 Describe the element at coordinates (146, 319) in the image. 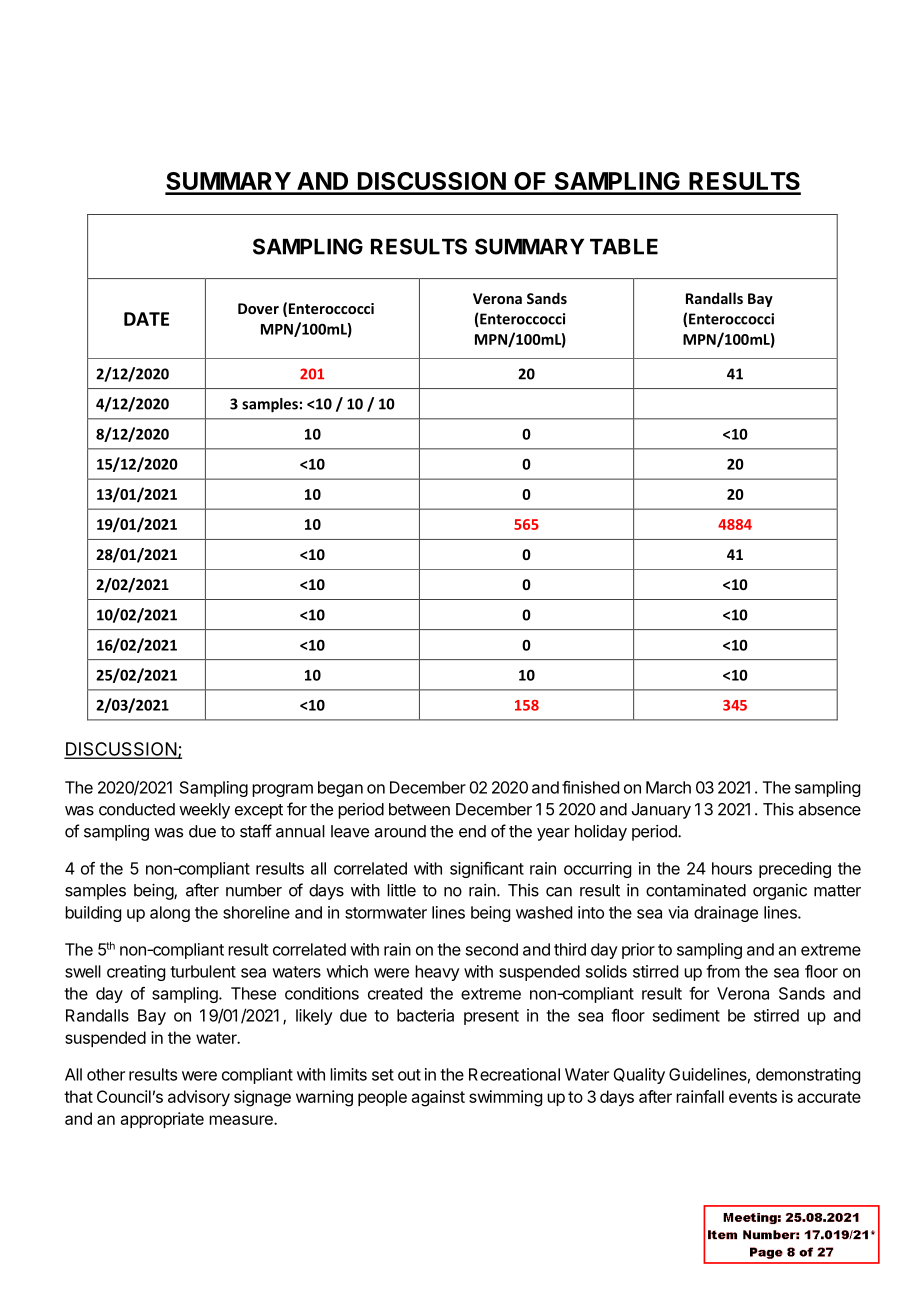

I see `DATE` at that location.
